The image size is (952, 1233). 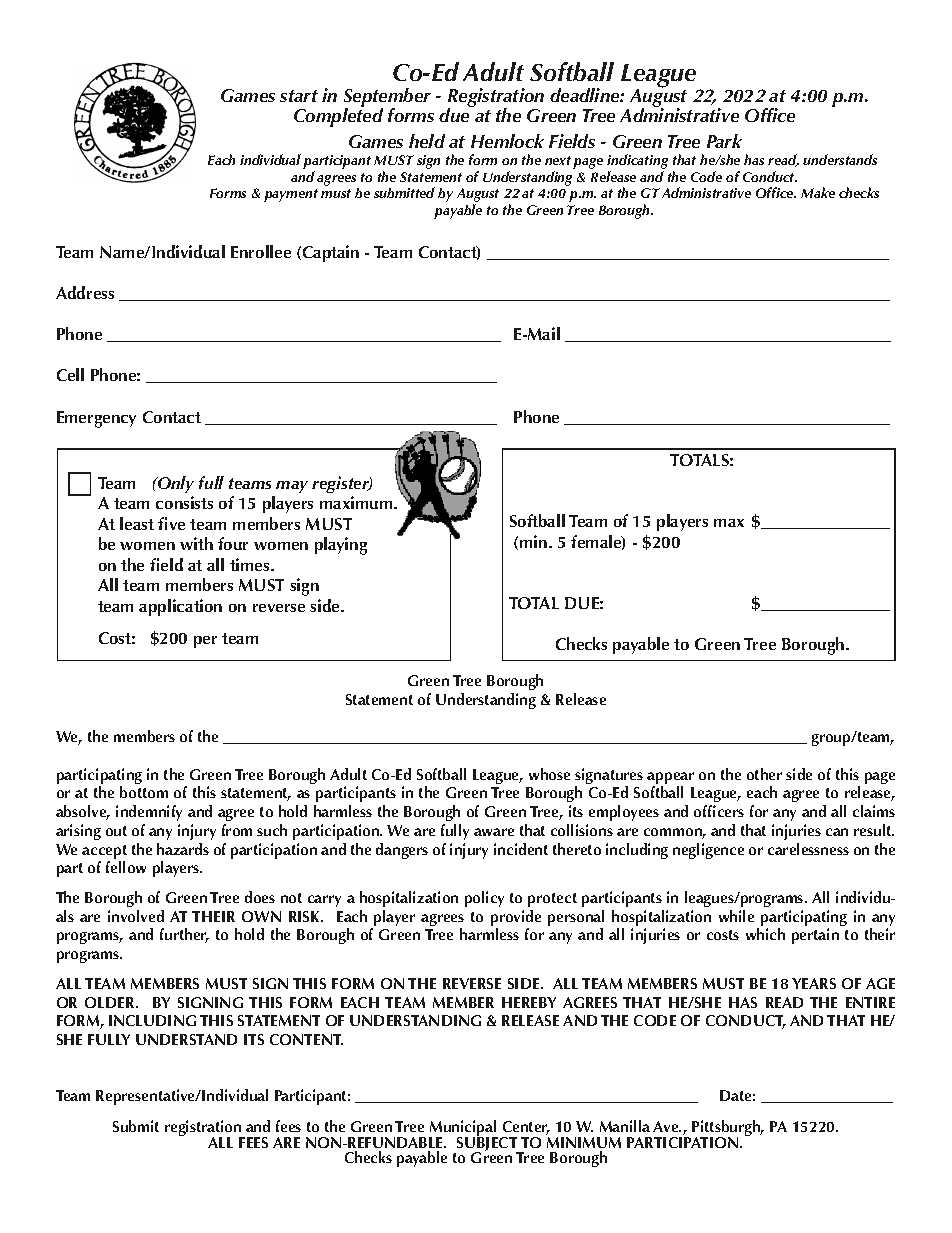 What do you see at coordinates (507, 141) in the document?
I see `Hemlock` at bounding box center [507, 141].
